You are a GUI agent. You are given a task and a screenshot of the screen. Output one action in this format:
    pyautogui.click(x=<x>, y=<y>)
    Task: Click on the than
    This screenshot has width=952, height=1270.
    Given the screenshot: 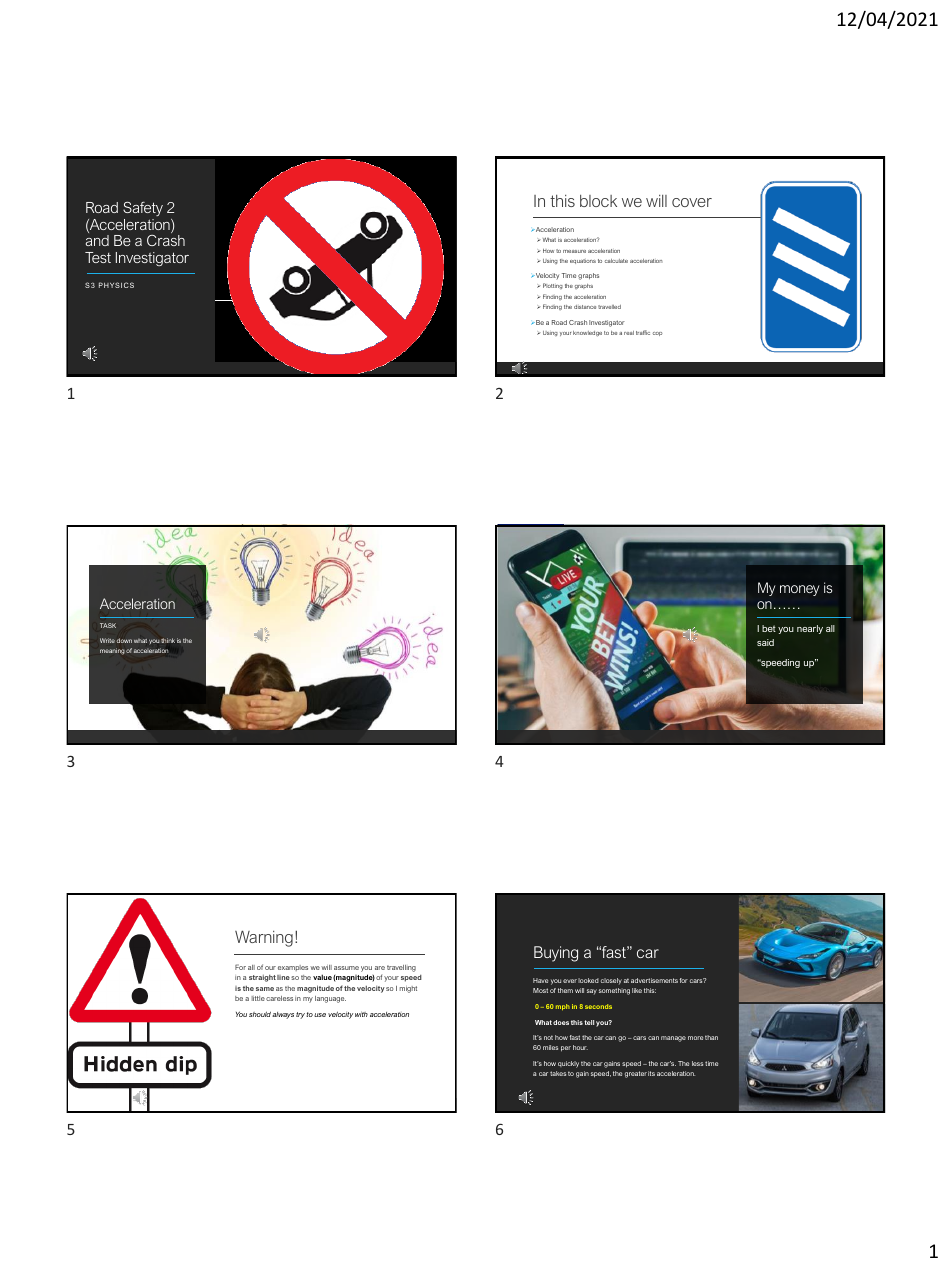 What is the action you would take?
    pyautogui.click(x=711, y=1037)
